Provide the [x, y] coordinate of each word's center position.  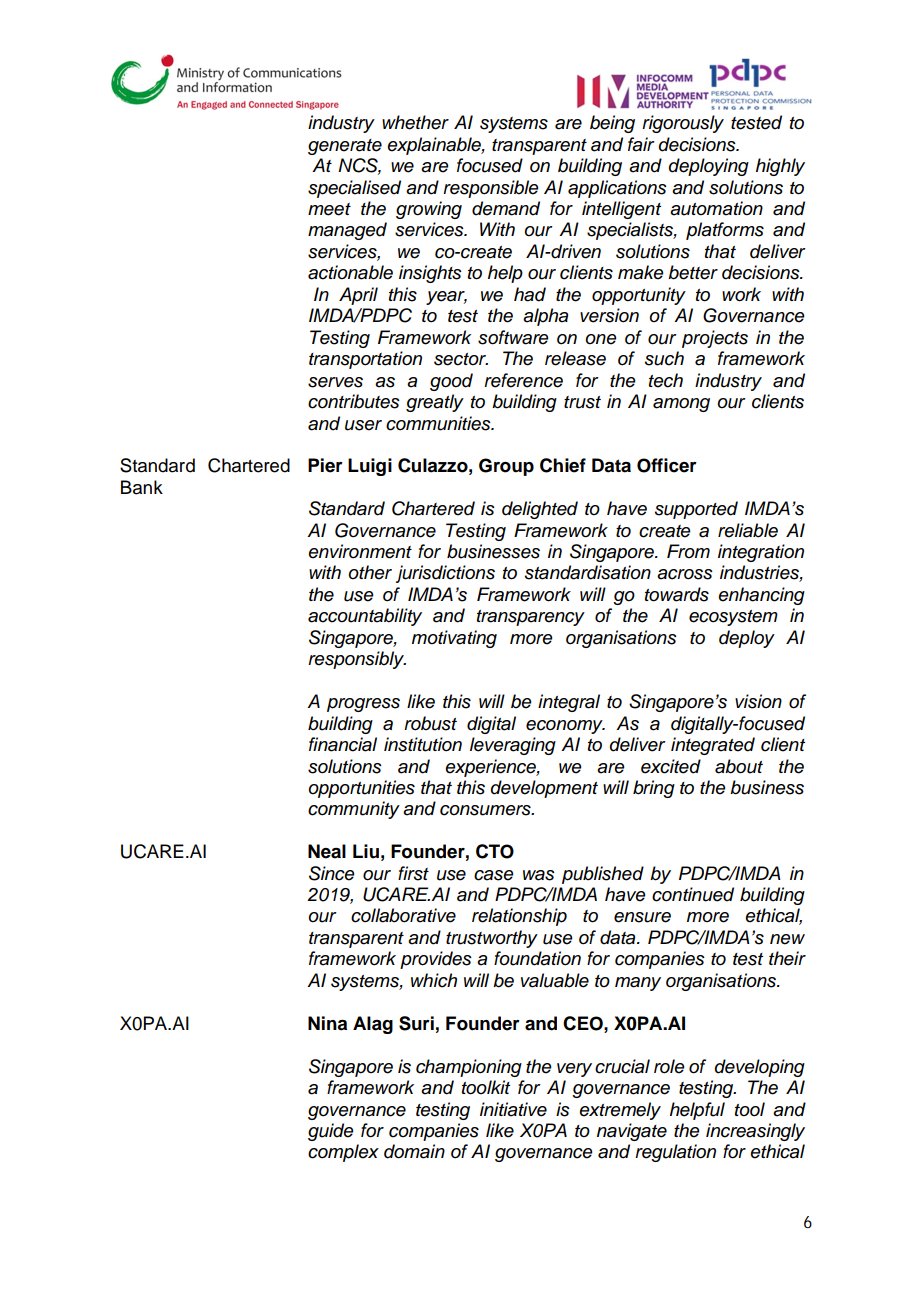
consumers [486, 810]
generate [345, 147]
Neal [327, 851]
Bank [142, 487]
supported [696, 510]
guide [331, 1132]
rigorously [683, 124]
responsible [491, 189]
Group [506, 467]
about [739, 766]
